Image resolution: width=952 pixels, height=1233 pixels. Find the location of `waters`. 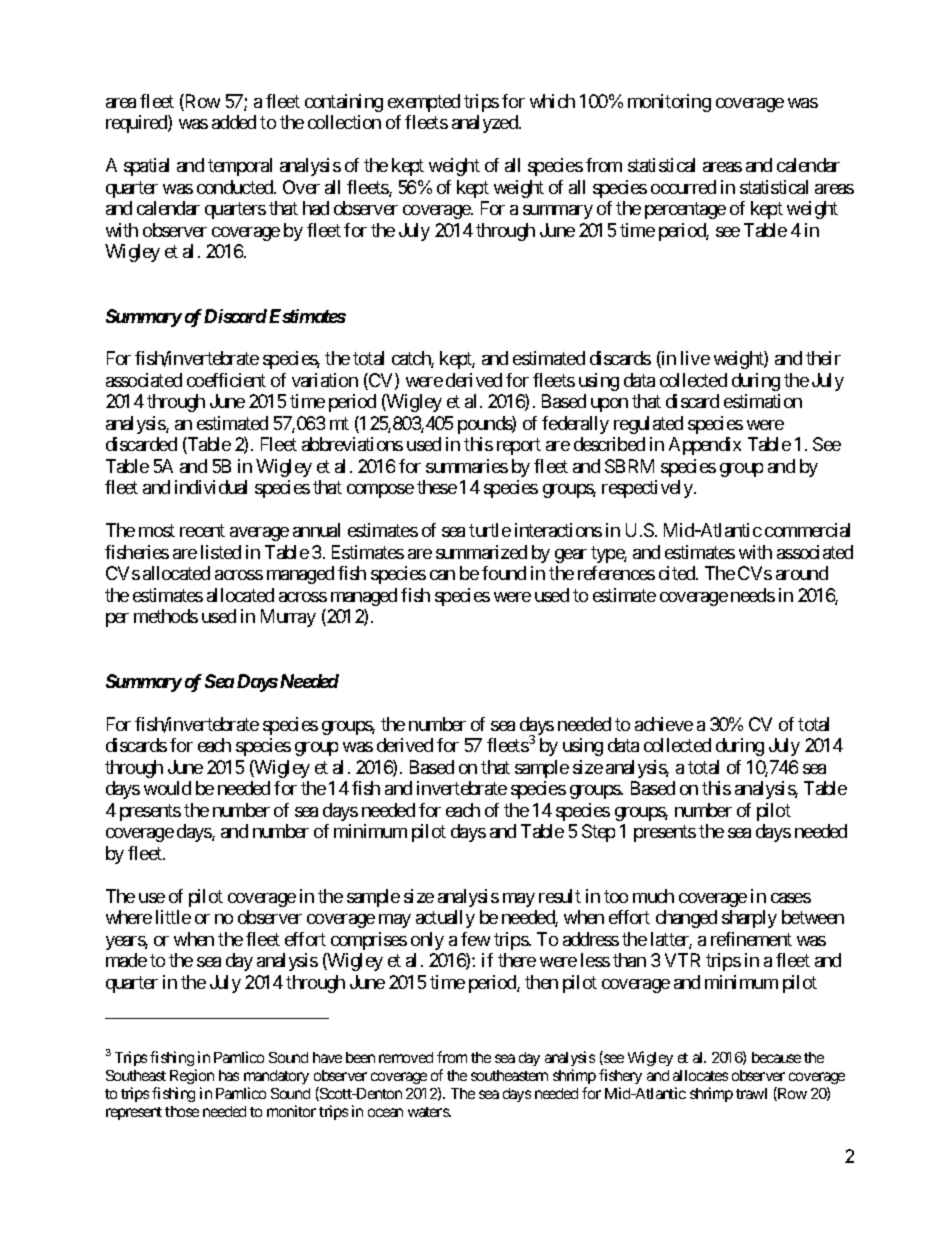

waters is located at coordinates (429, 1112).
